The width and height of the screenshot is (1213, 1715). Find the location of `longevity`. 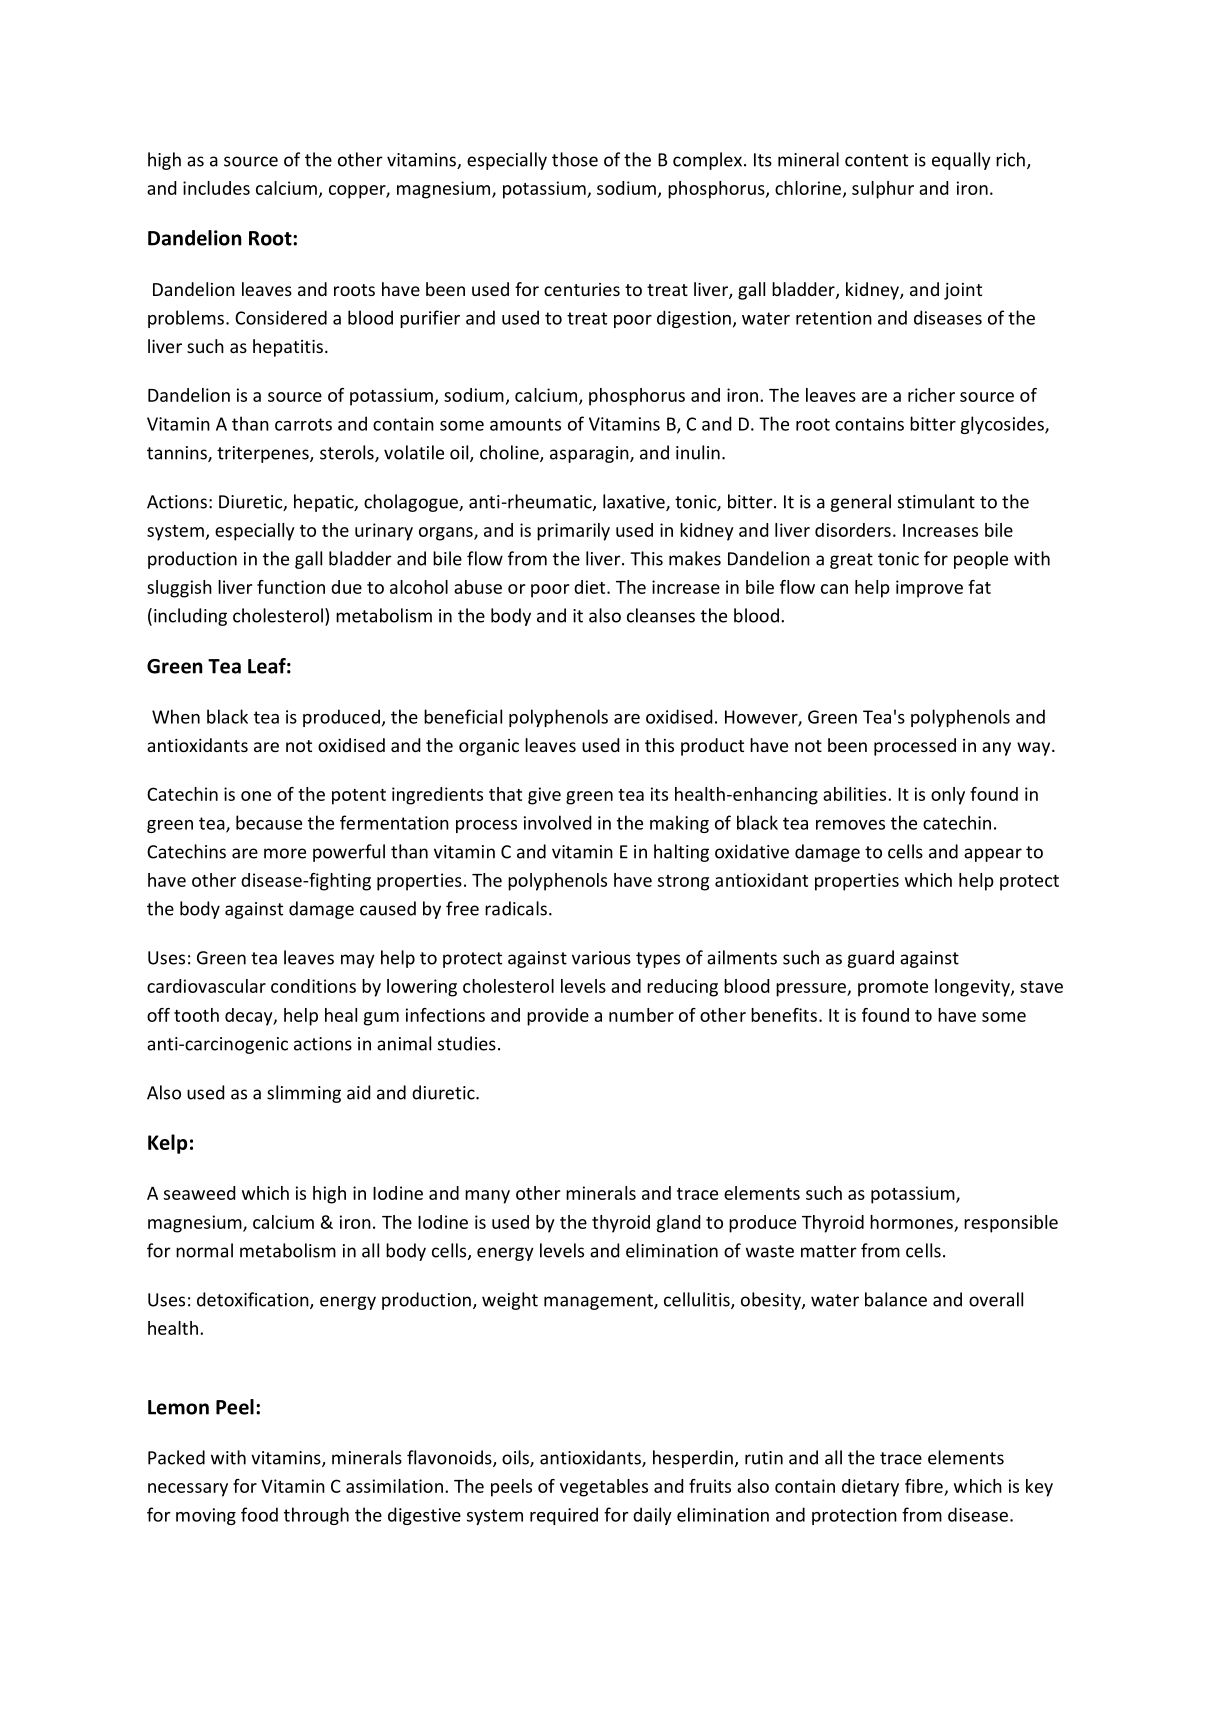

longevity is located at coordinates (973, 988).
